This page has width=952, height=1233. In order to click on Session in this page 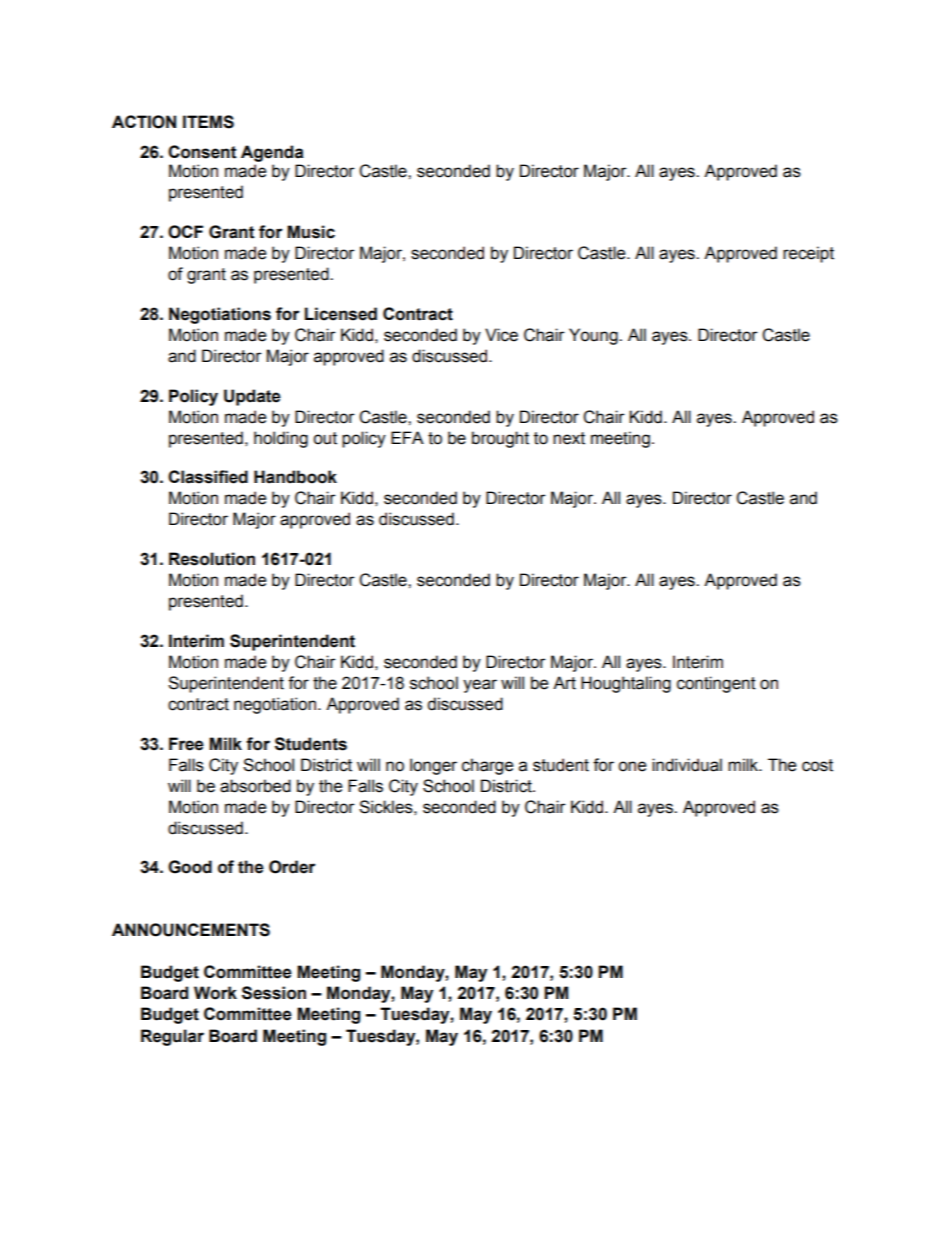, I will do `click(274, 993)`.
